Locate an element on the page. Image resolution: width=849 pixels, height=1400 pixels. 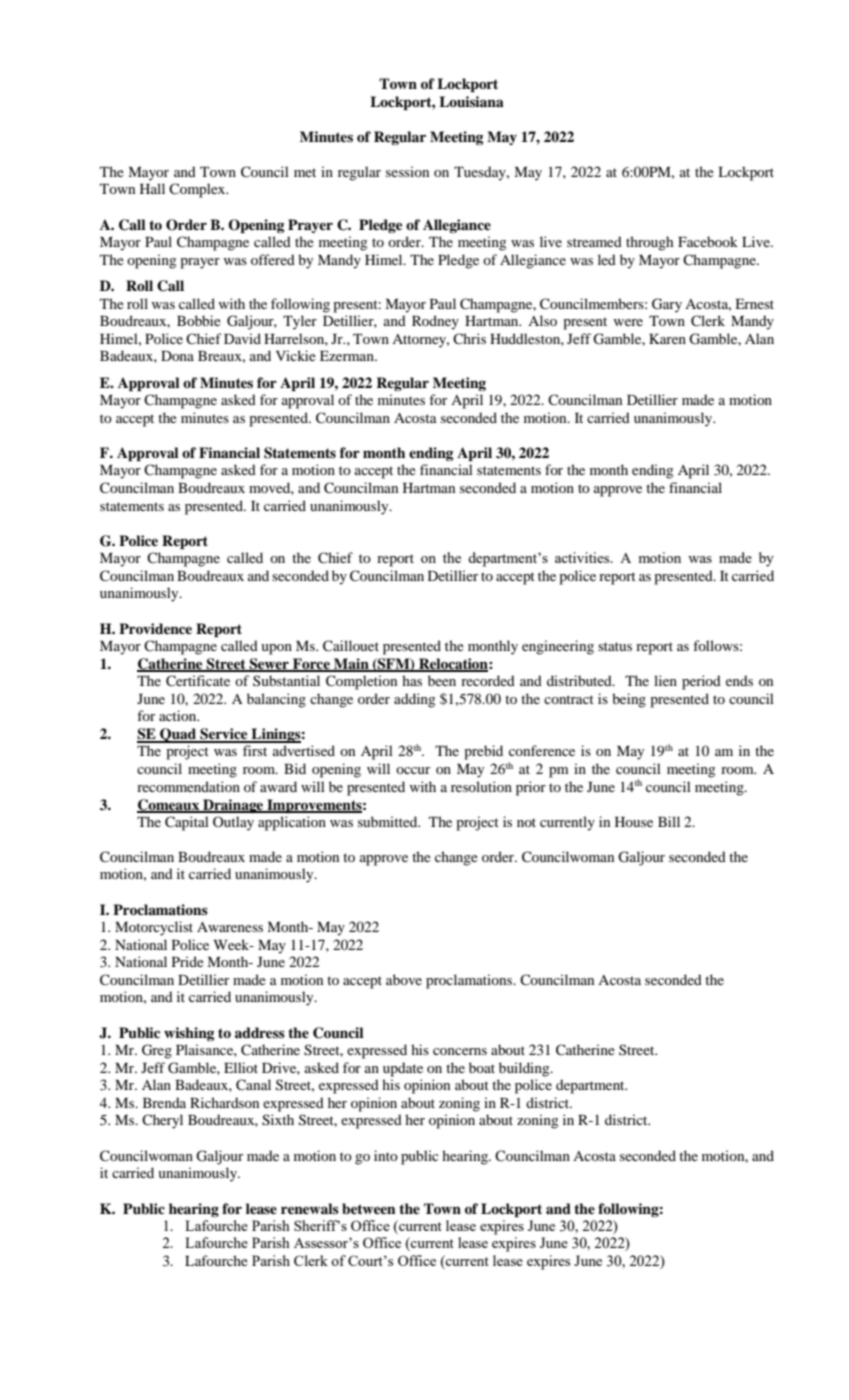
Complex is located at coordinates (198, 190).
